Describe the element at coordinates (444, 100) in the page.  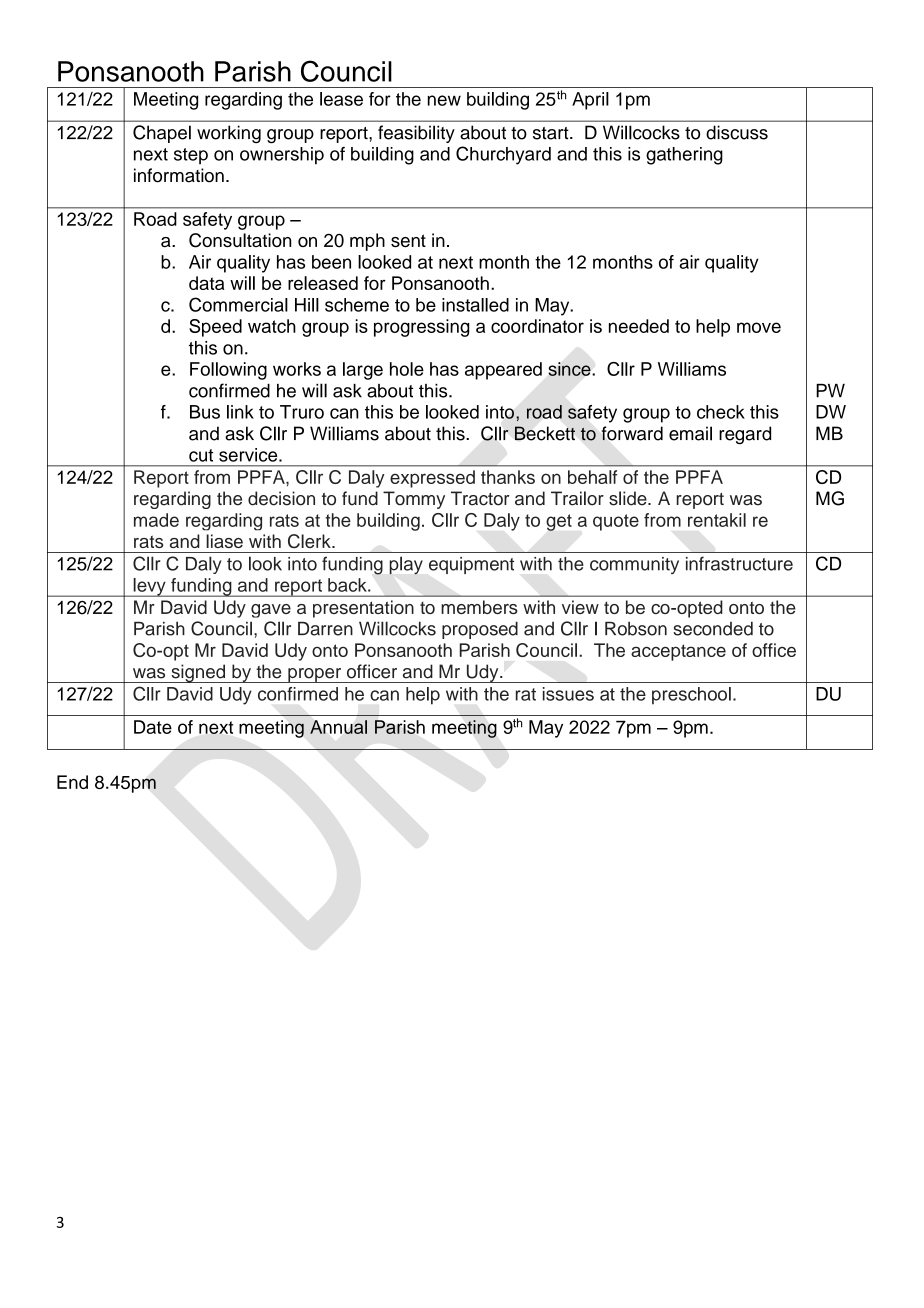
I see `new` at that location.
